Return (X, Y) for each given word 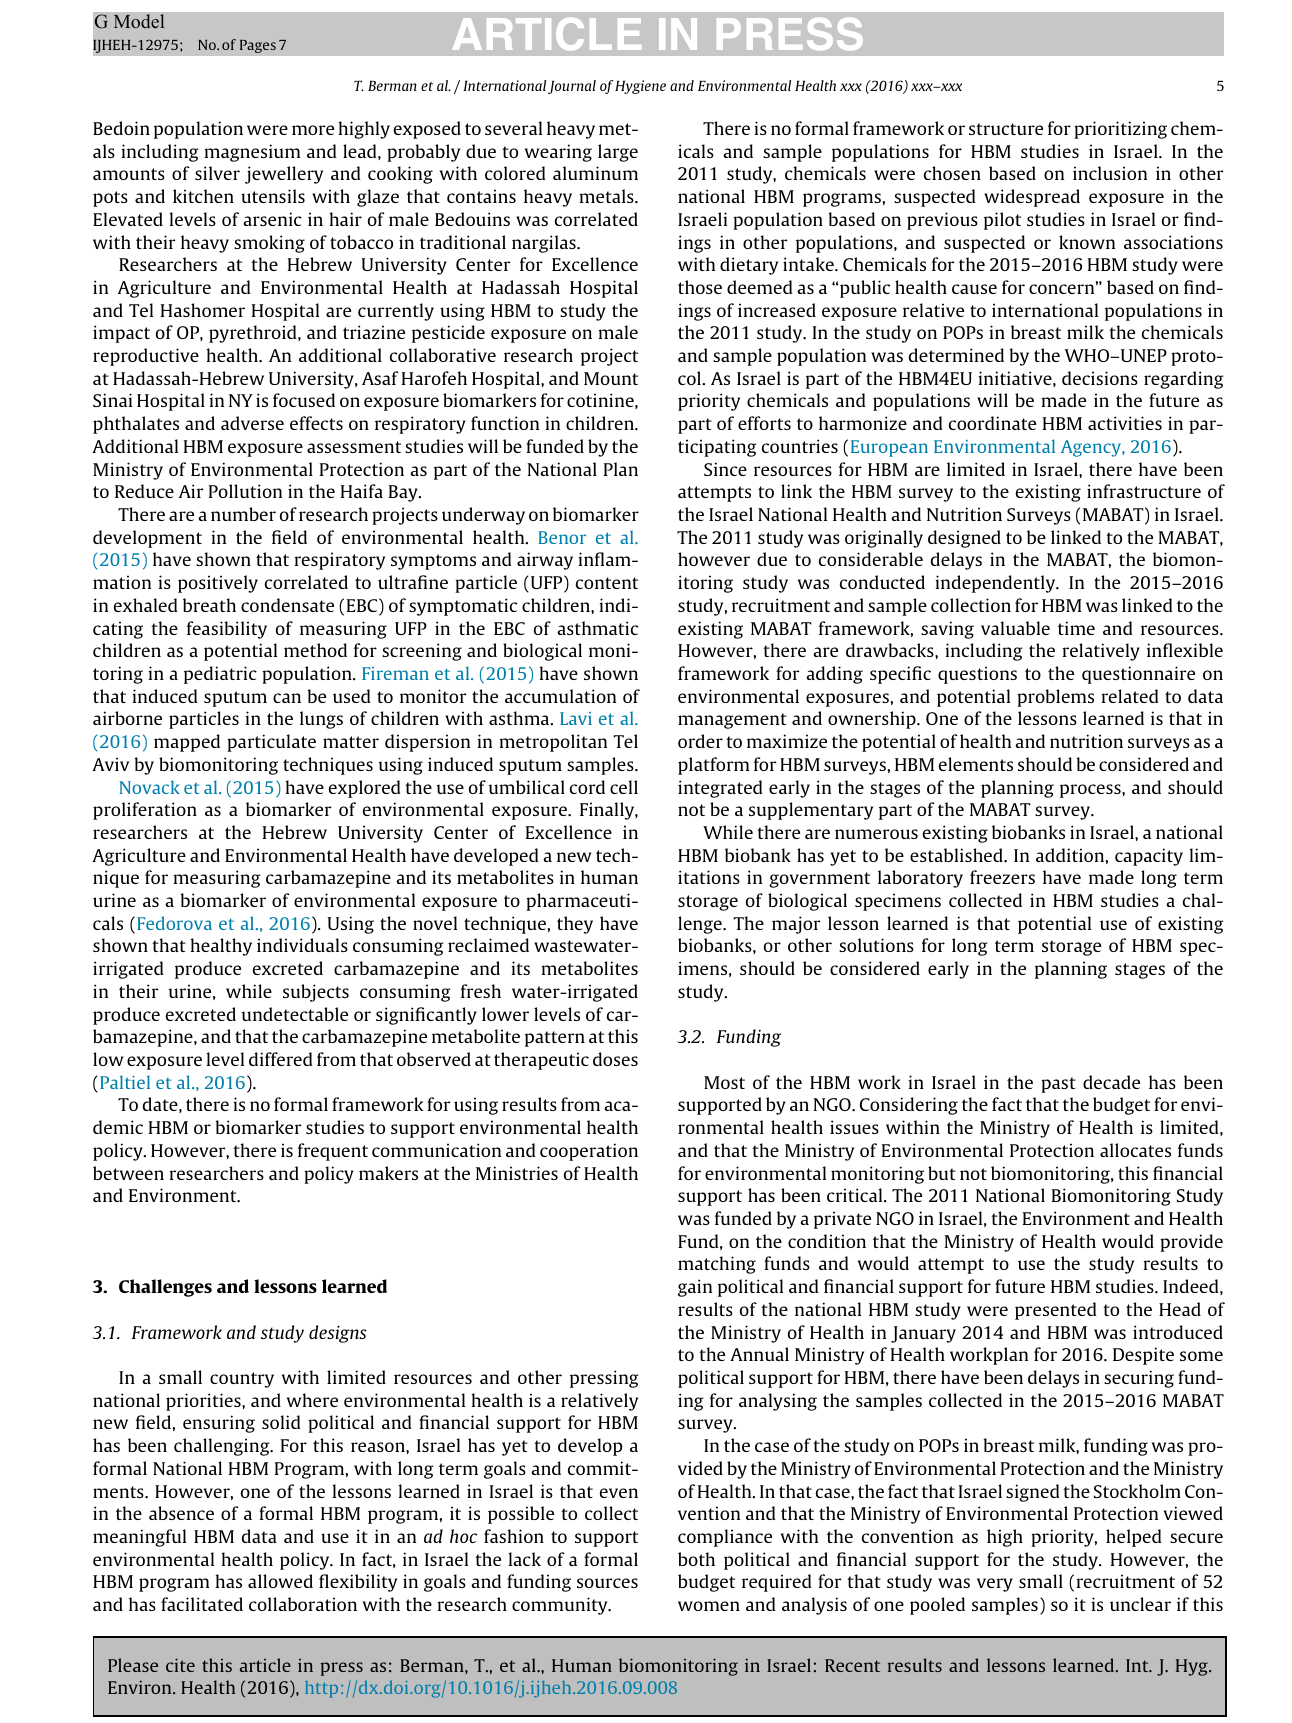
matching (717, 1265)
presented (1056, 1311)
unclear (1140, 1604)
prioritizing (1120, 130)
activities (1125, 423)
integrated (720, 789)
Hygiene (640, 87)
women (709, 1606)
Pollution (245, 491)
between (128, 1173)
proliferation (145, 811)
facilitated (202, 1604)
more (313, 130)
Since (725, 469)
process (1091, 791)
